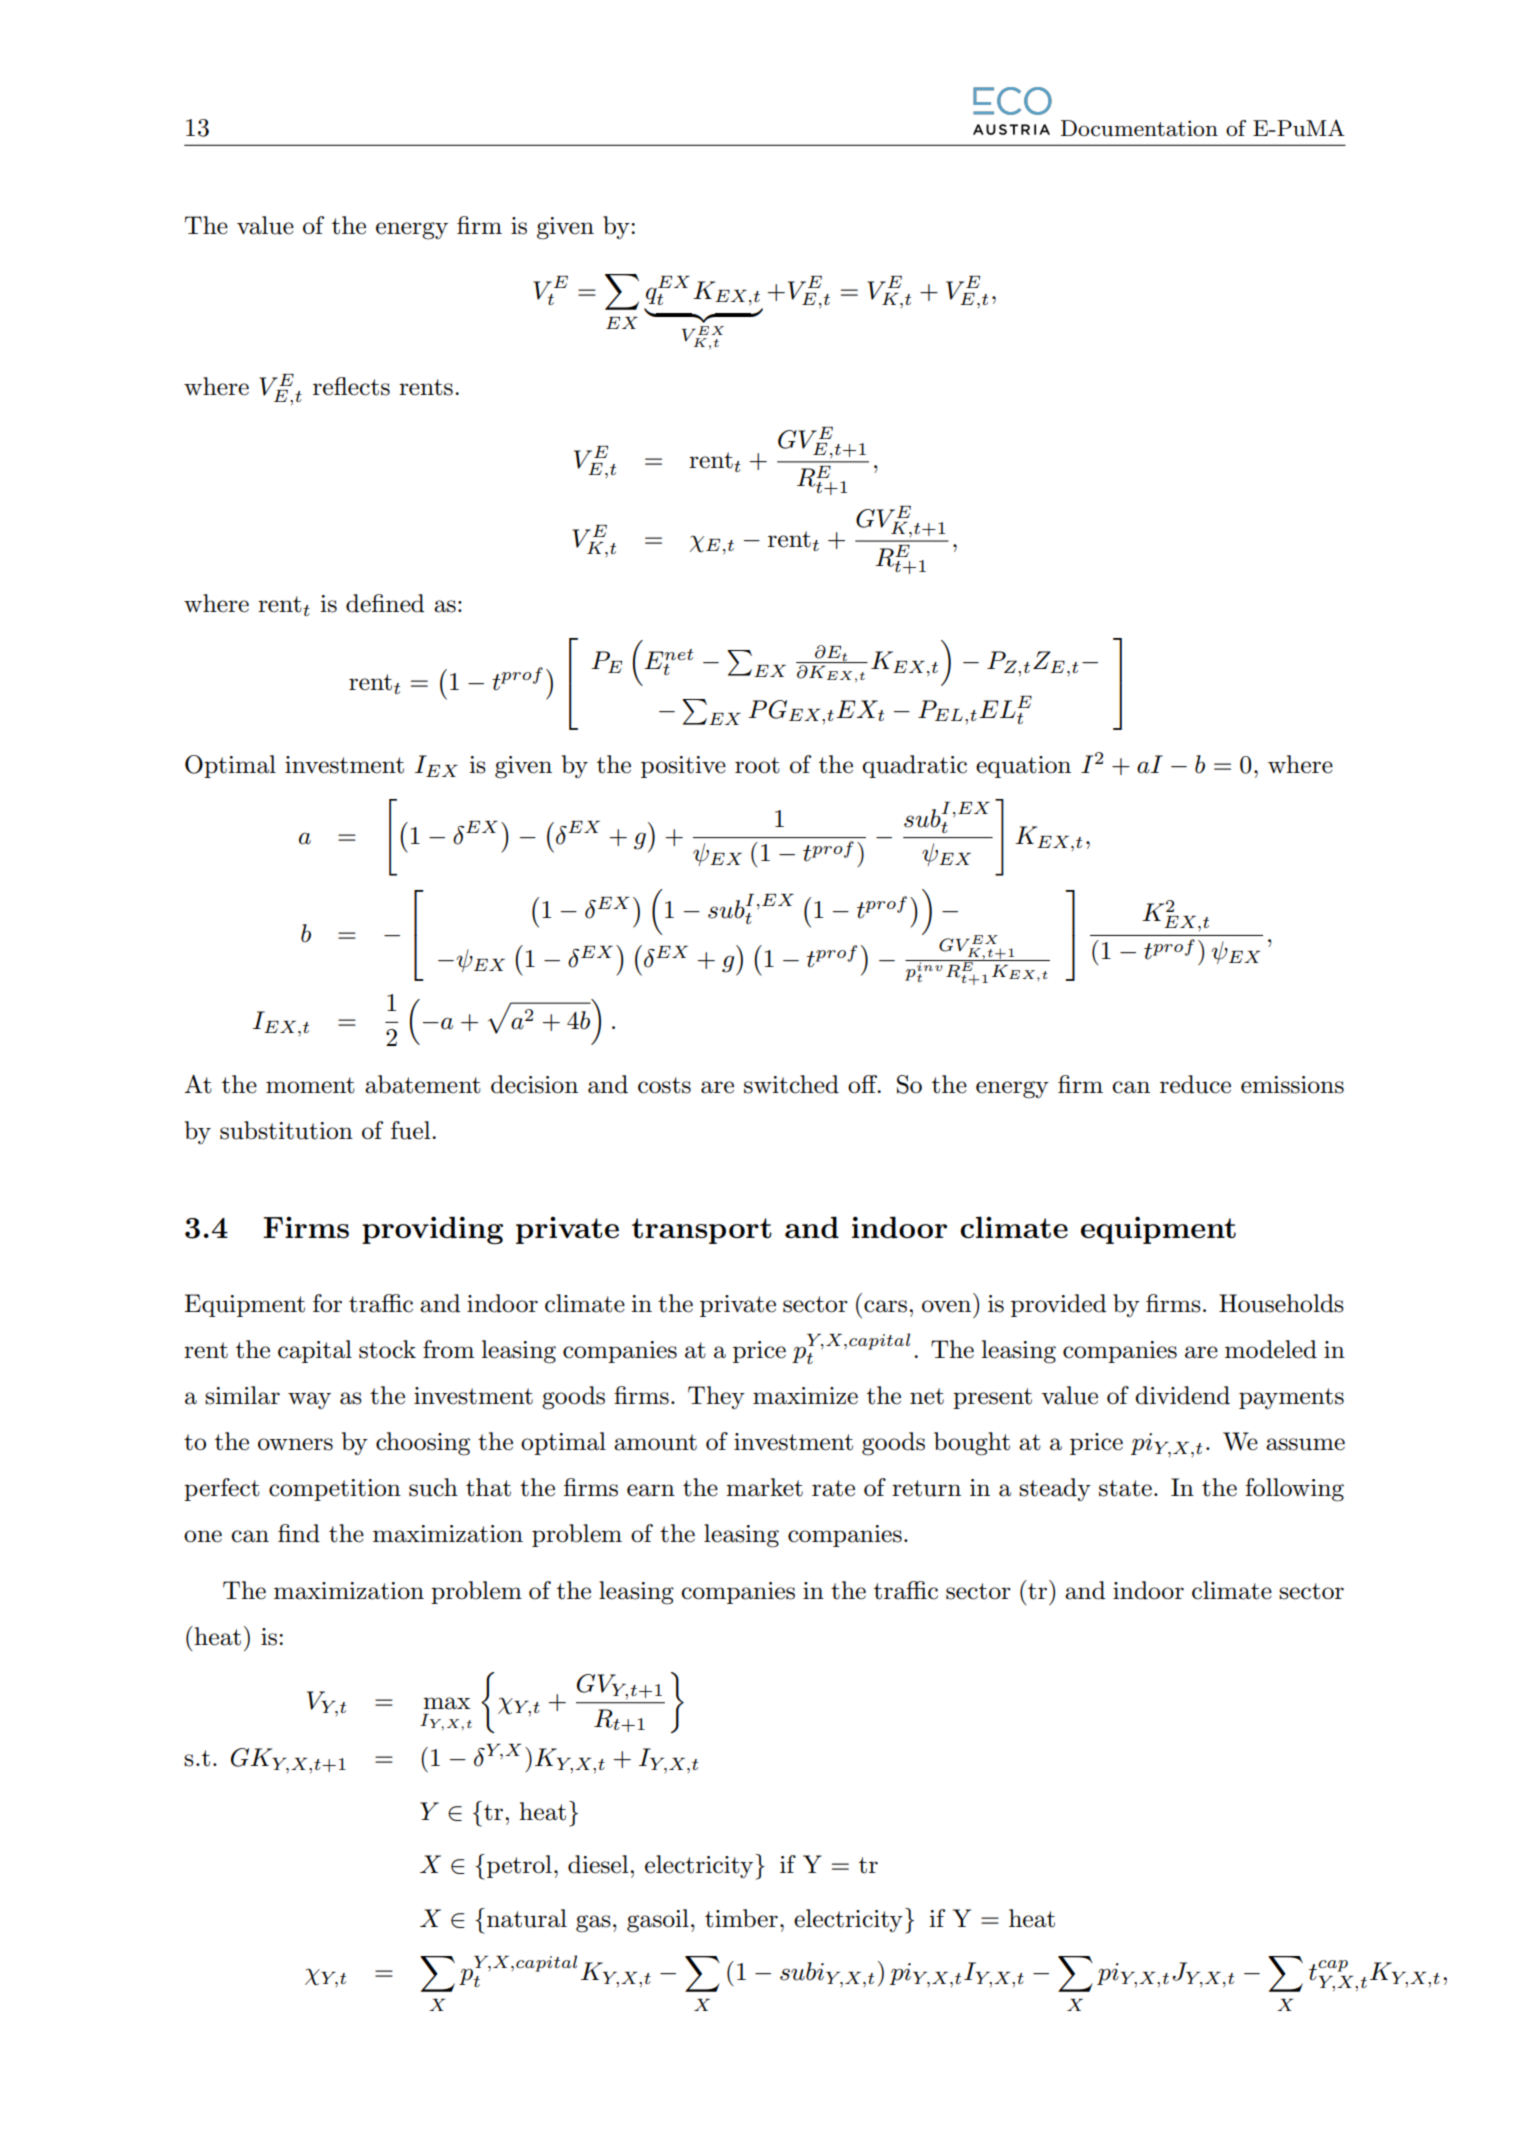 The height and width of the page is (2155, 1524). What do you see at coordinates (519, 1866) in the page?
I see `petrol` at bounding box center [519, 1866].
